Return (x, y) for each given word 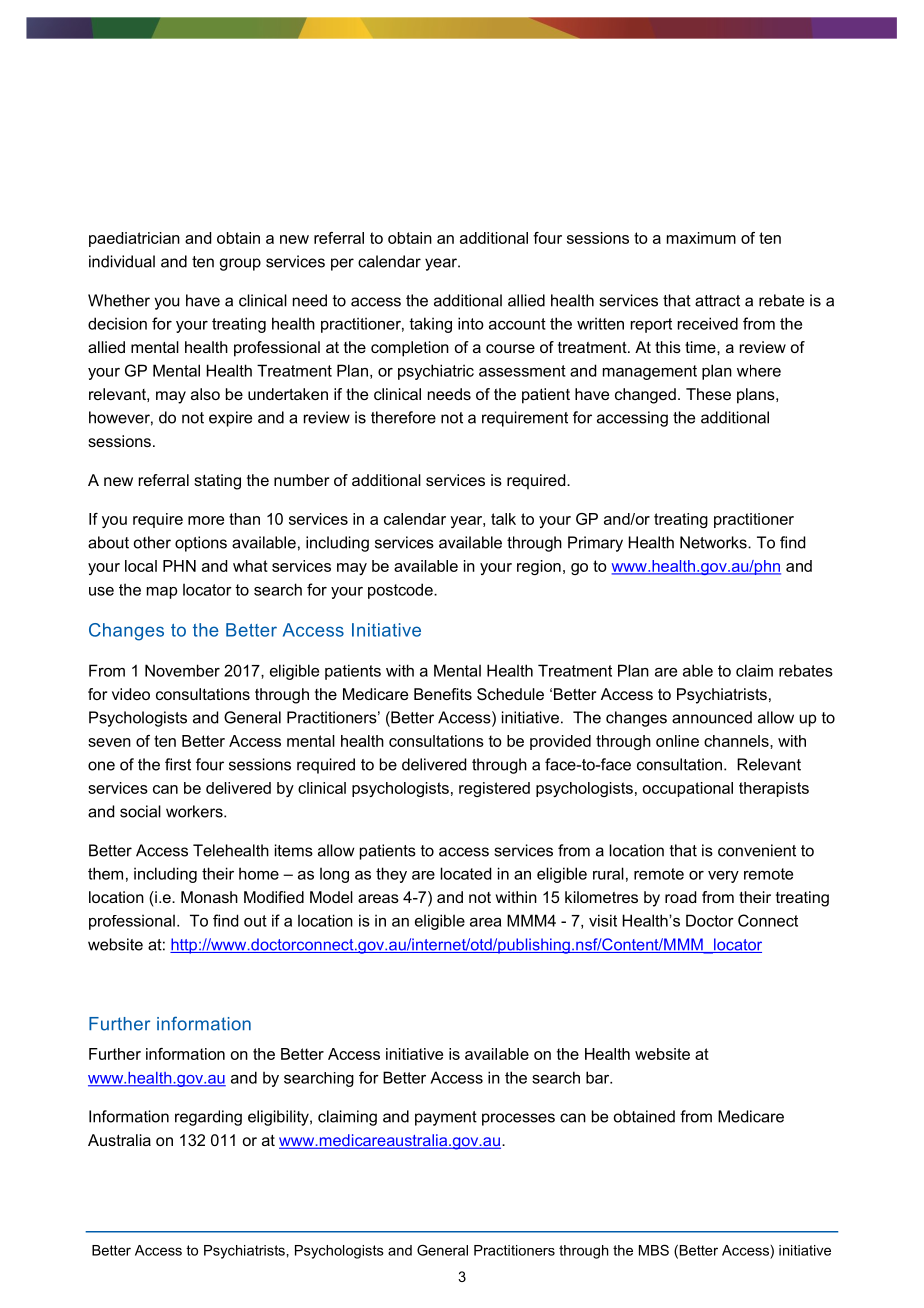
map (162, 593)
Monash (209, 897)
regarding (208, 1118)
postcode (401, 591)
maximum (701, 238)
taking (430, 325)
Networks (714, 542)
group (240, 264)
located (465, 873)
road (680, 897)
